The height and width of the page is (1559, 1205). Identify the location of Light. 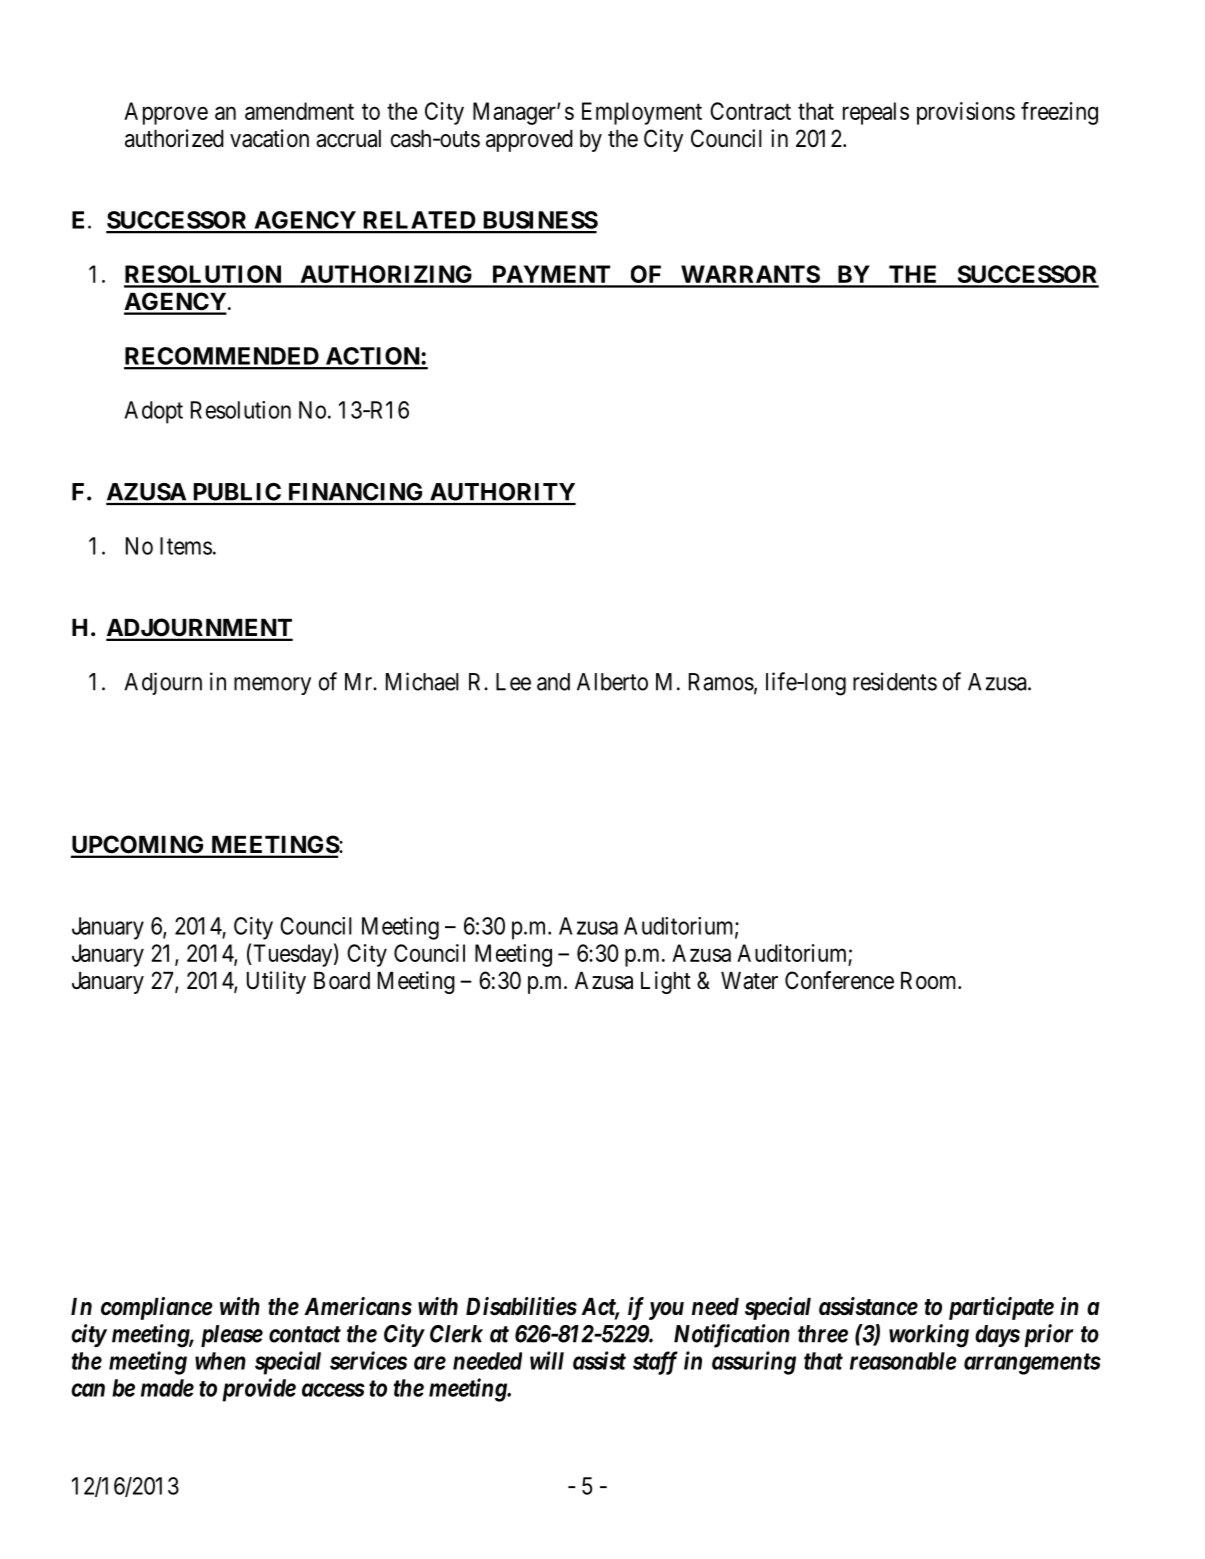
(666, 982).
